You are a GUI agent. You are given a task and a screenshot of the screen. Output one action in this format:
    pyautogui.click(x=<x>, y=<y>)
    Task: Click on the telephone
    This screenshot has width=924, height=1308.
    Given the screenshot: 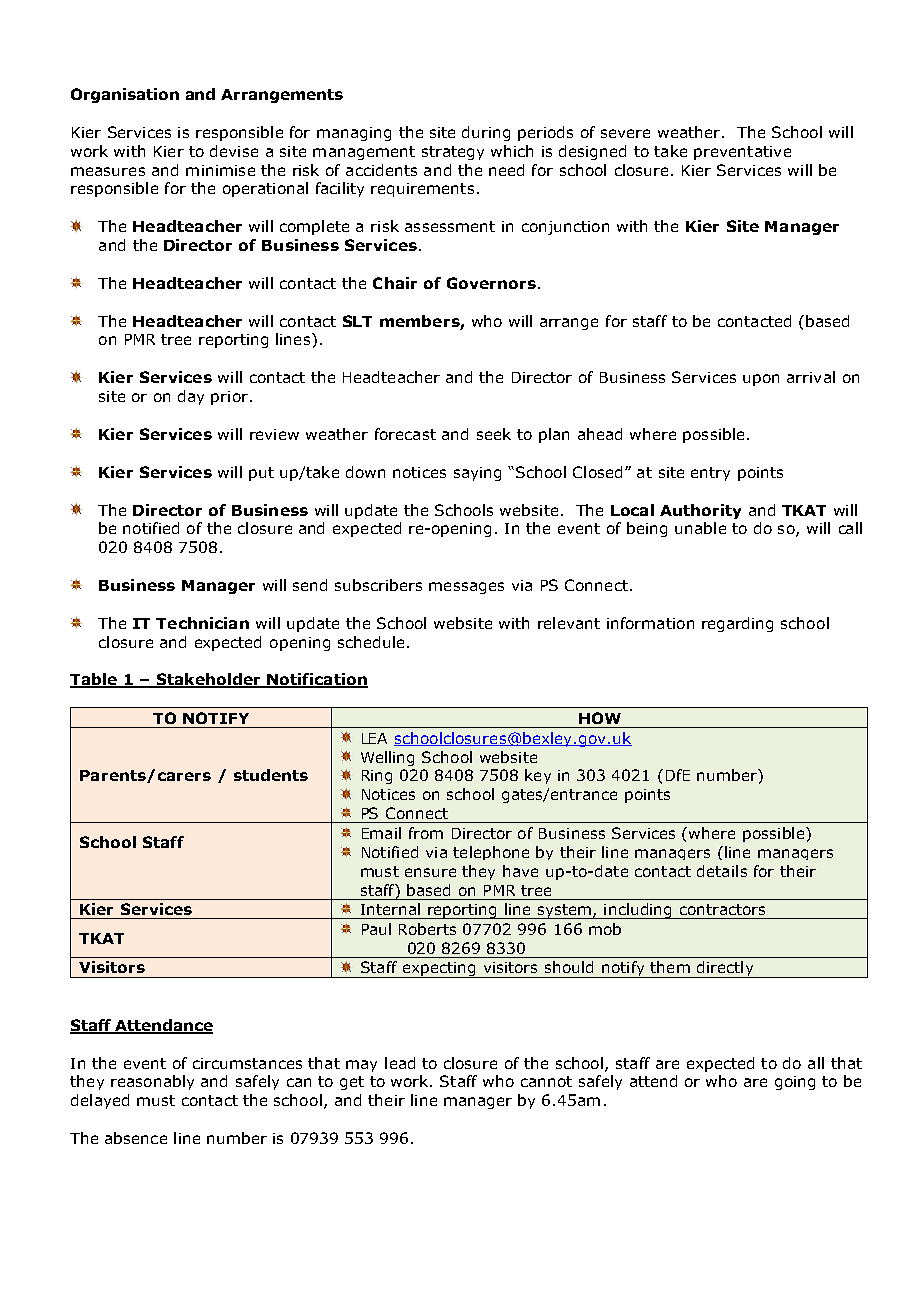 What is the action you would take?
    pyautogui.click(x=491, y=853)
